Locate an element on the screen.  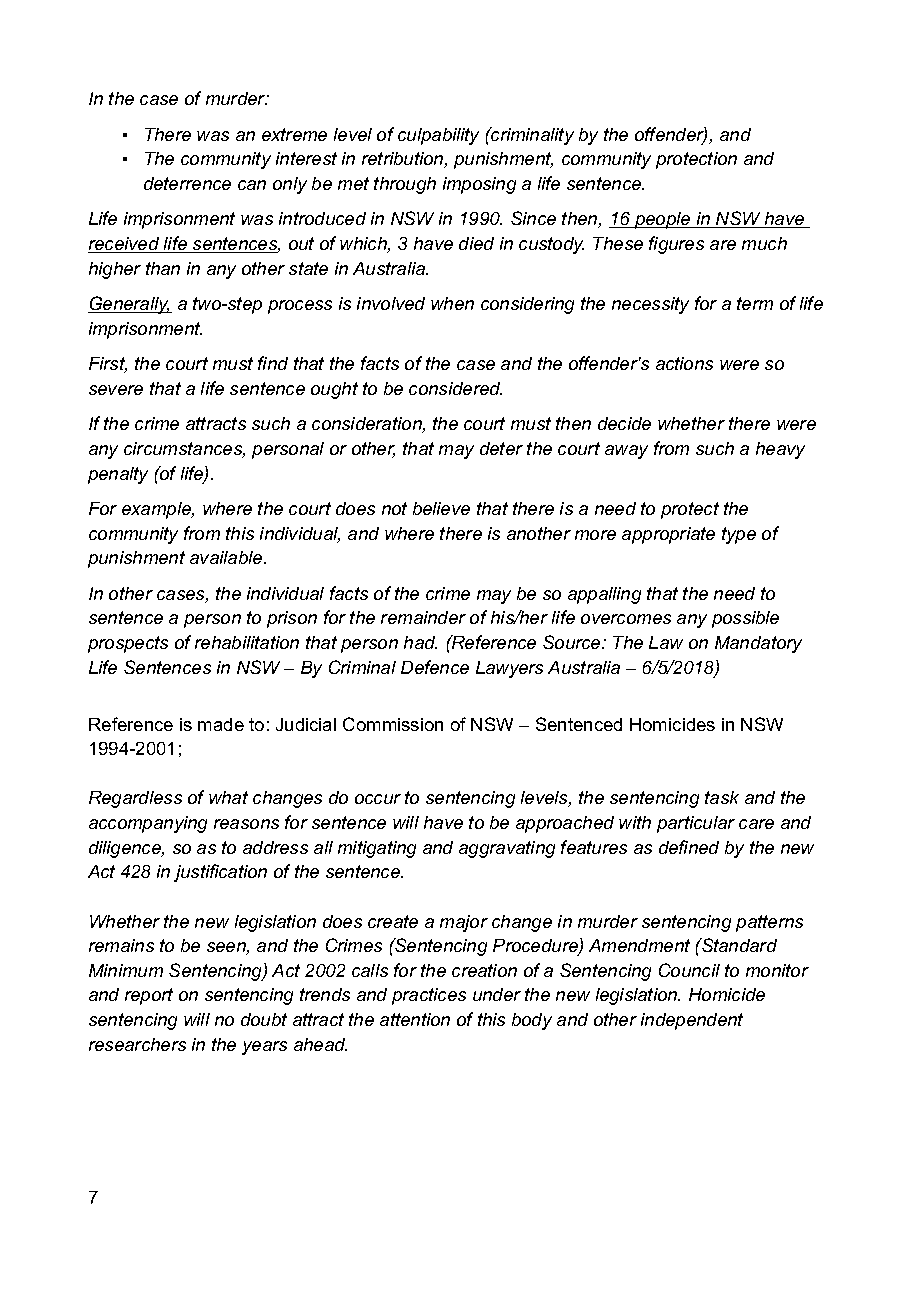
available is located at coordinates (227, 557).
